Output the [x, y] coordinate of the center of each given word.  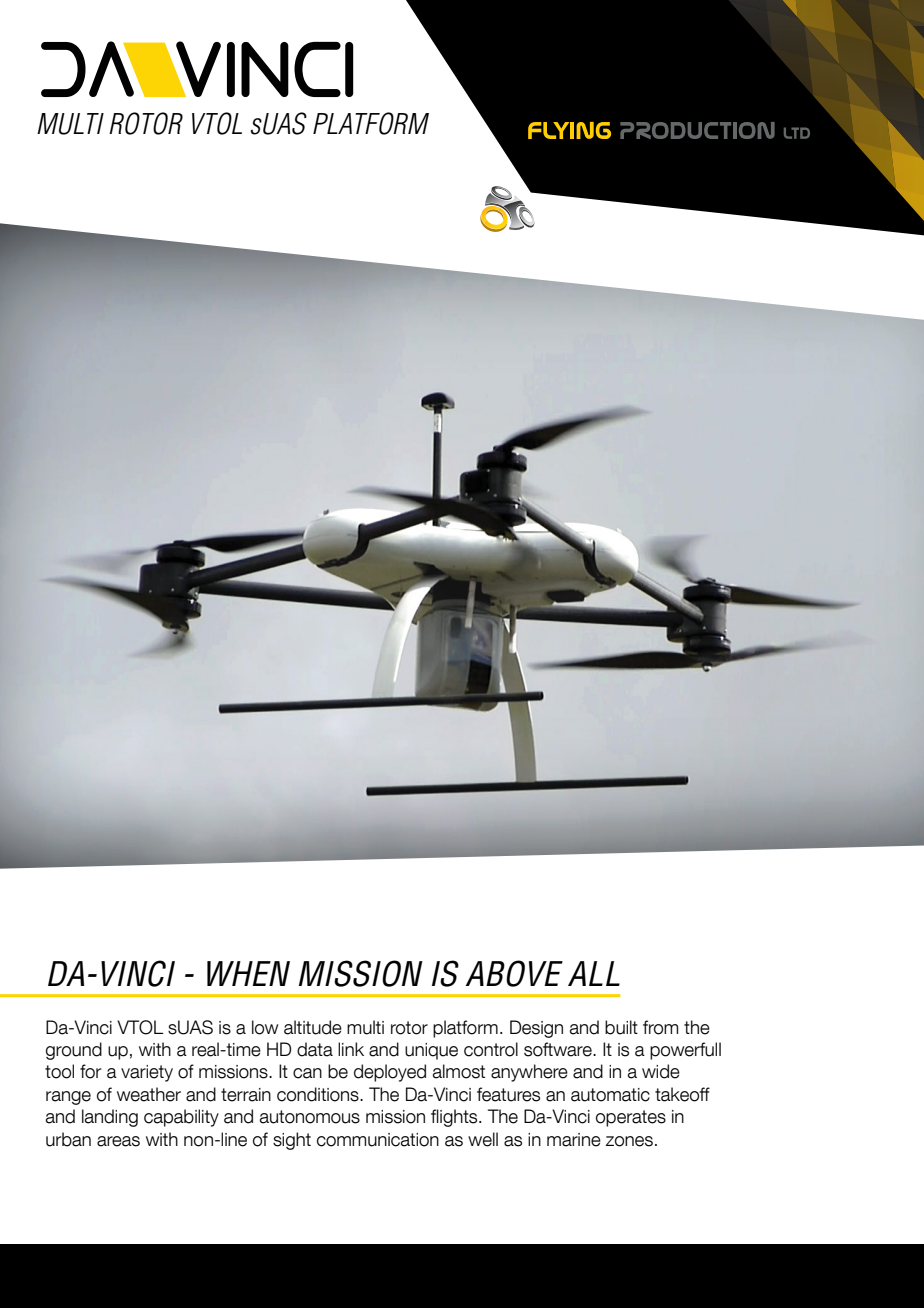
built [621, 1027]
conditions [319, 1094]
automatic [610, 1095]
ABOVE [514, 973]
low [265, 1027]
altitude [313, 1027]
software [559, 1049]
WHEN [248, 973]
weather [149, 1094]
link [351, 1049]
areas [118, 1141]
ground [74, 1051]
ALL [594, 973]
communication [378, 1140]
